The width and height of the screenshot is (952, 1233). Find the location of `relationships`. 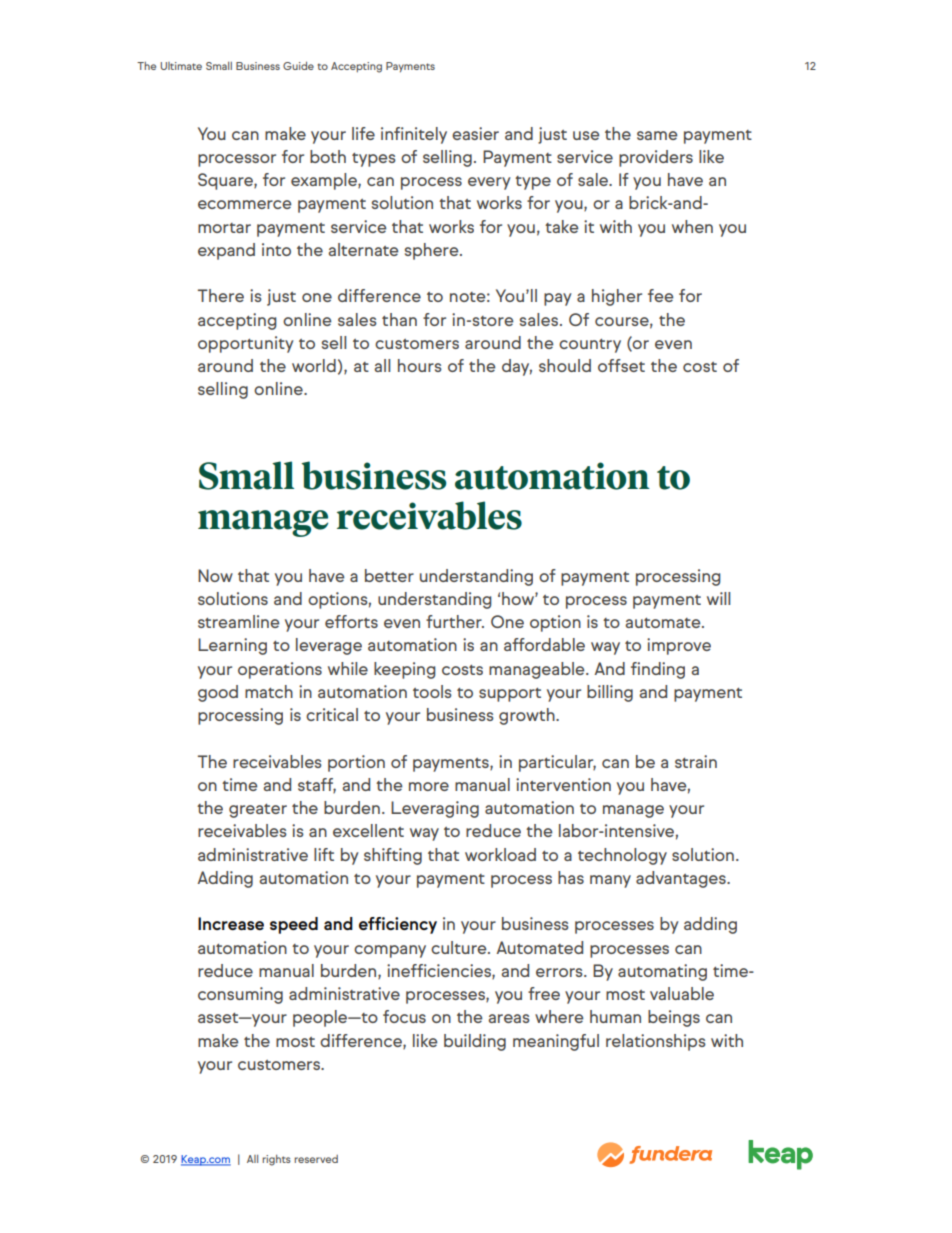

relationships is located at coordinates (656, 1042).
